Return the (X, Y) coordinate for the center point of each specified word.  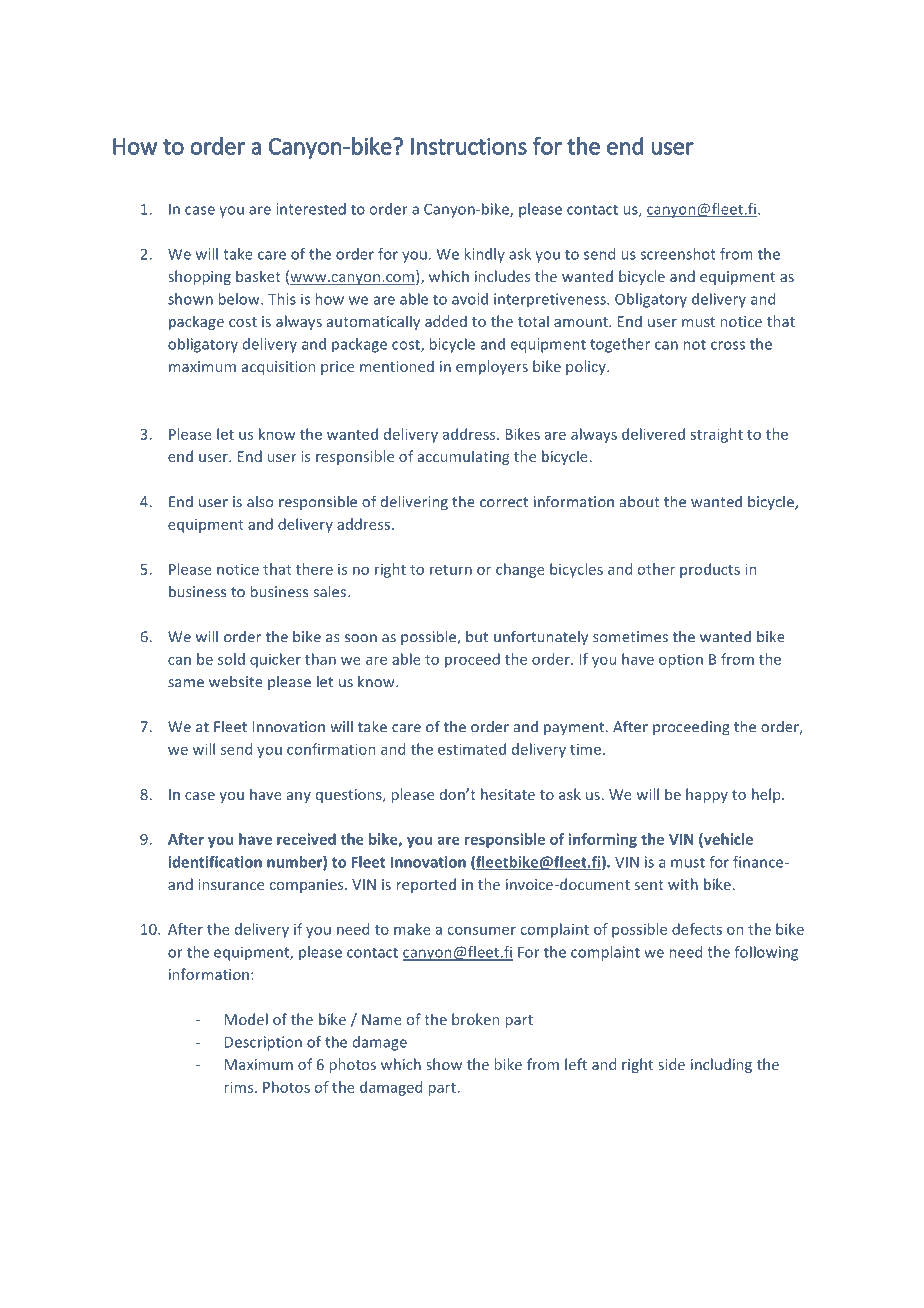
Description (263, 1043)
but (477, 637)
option (681, 661)
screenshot (678, 254)
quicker (275, 660)
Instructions (469, 146)
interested (311, 209)
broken (475, 1019)
